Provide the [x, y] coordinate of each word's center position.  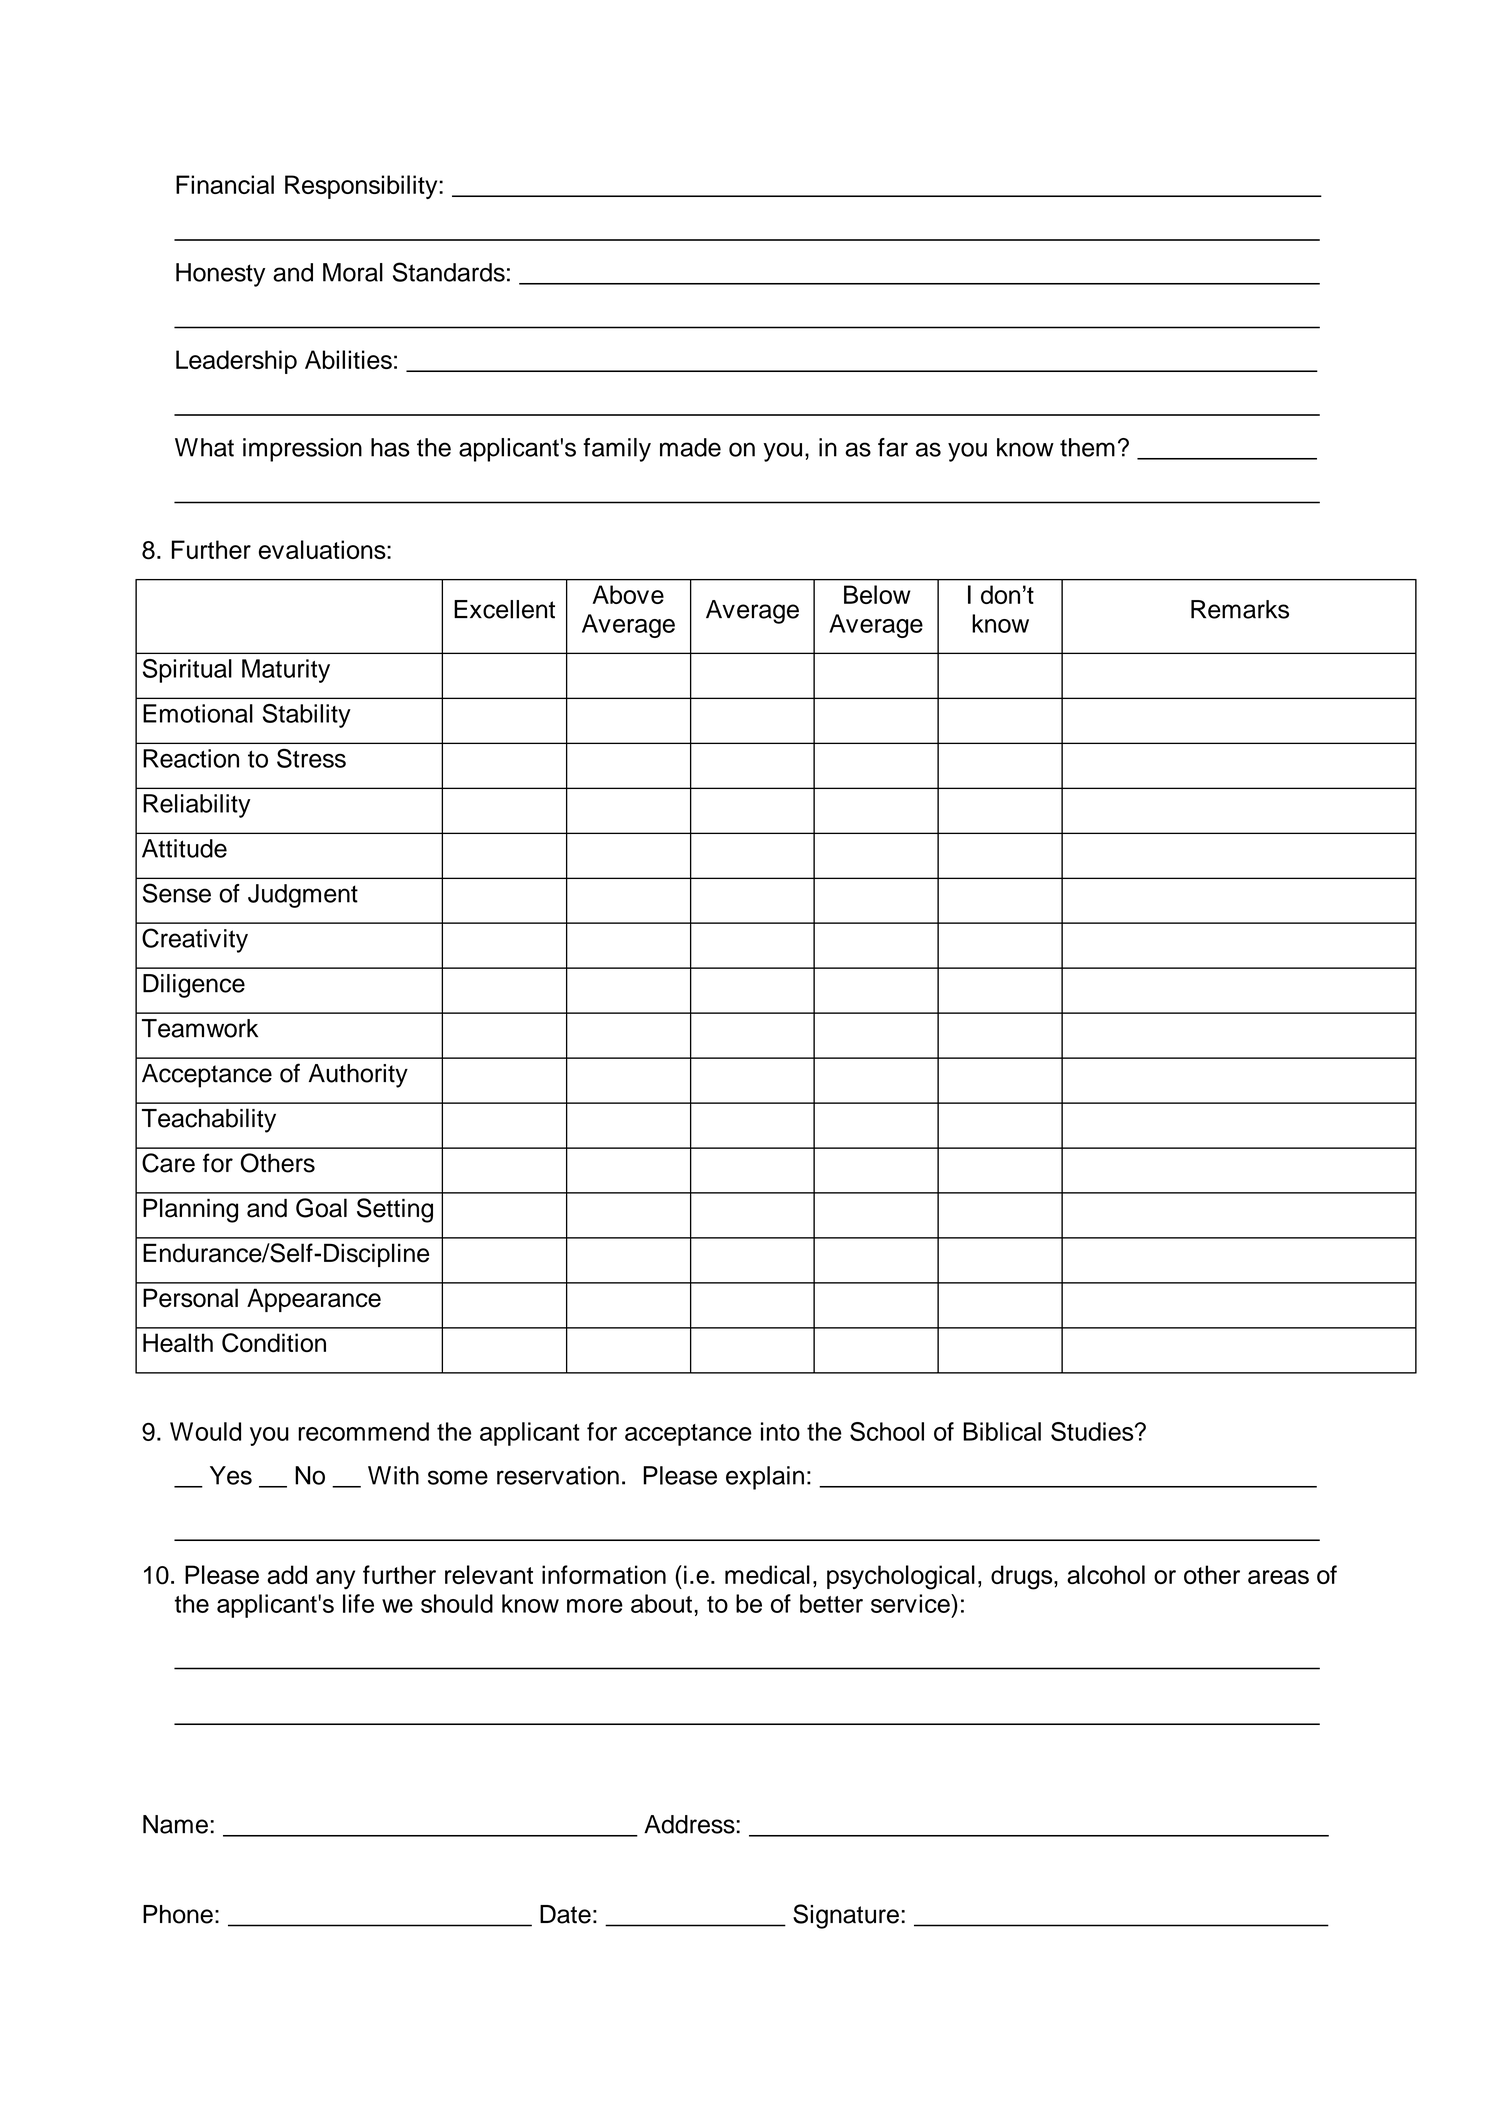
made [690, 447]
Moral [353, 272]
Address [689, 1824]
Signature [846, 1916]
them [1087, 447]
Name [175, 1824]
